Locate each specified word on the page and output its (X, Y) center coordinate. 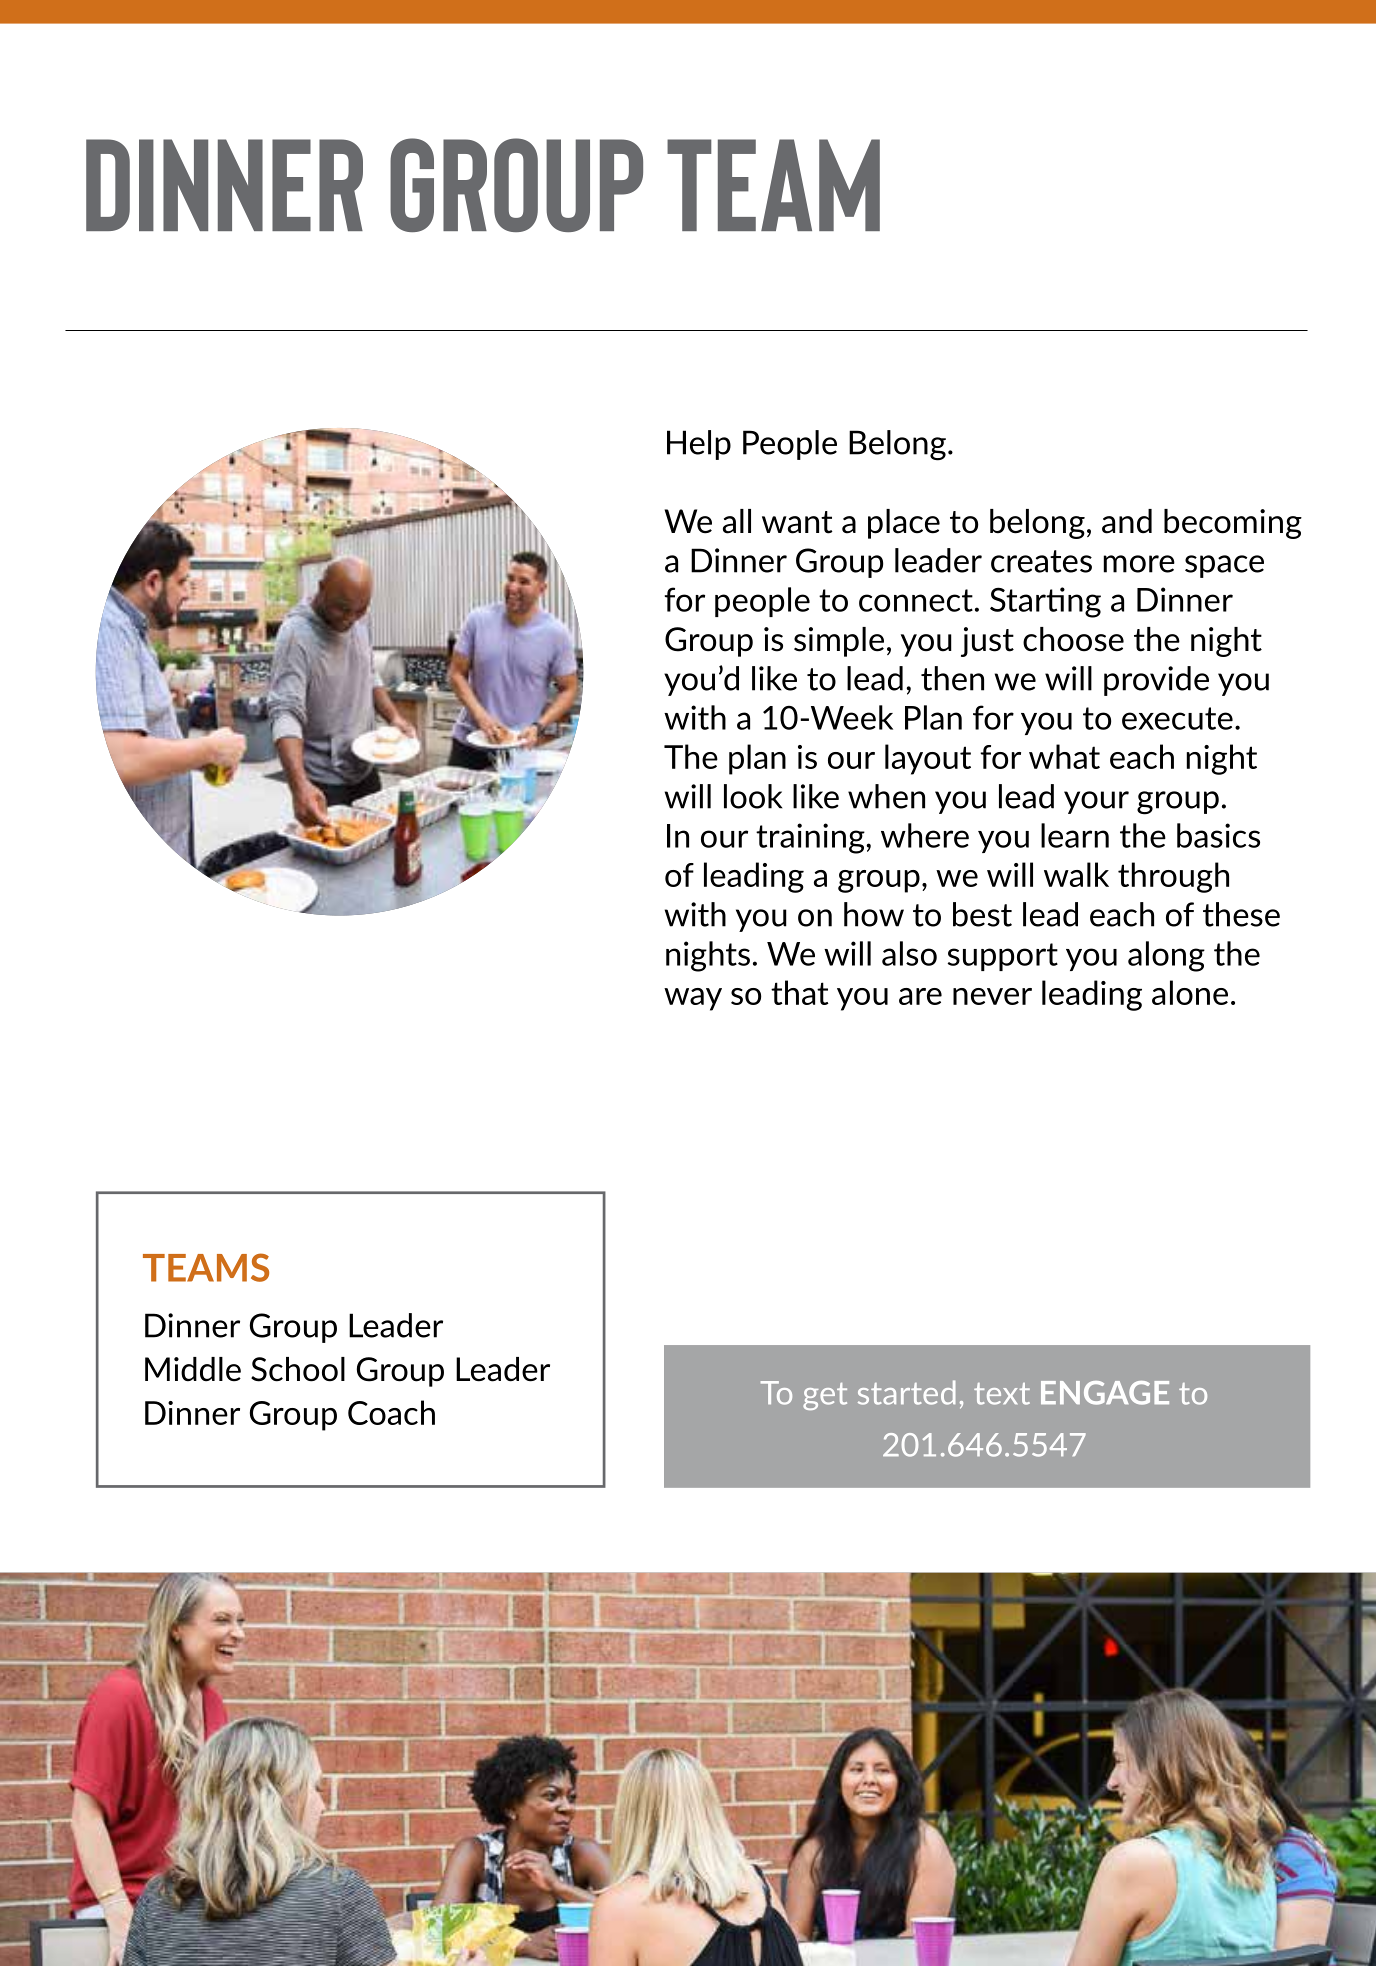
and (1127, 521)
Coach (391, 1412)
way (693, 999)
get (825, 1396)
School (298, 1369)
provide (1156, 681)
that (800, 992)
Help (699, 445)
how (874, 914)
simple (839, 642)
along (1166, 956)
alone (1190, 992)
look (753, 796)
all (737, 521)
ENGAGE (1105, 1393)
